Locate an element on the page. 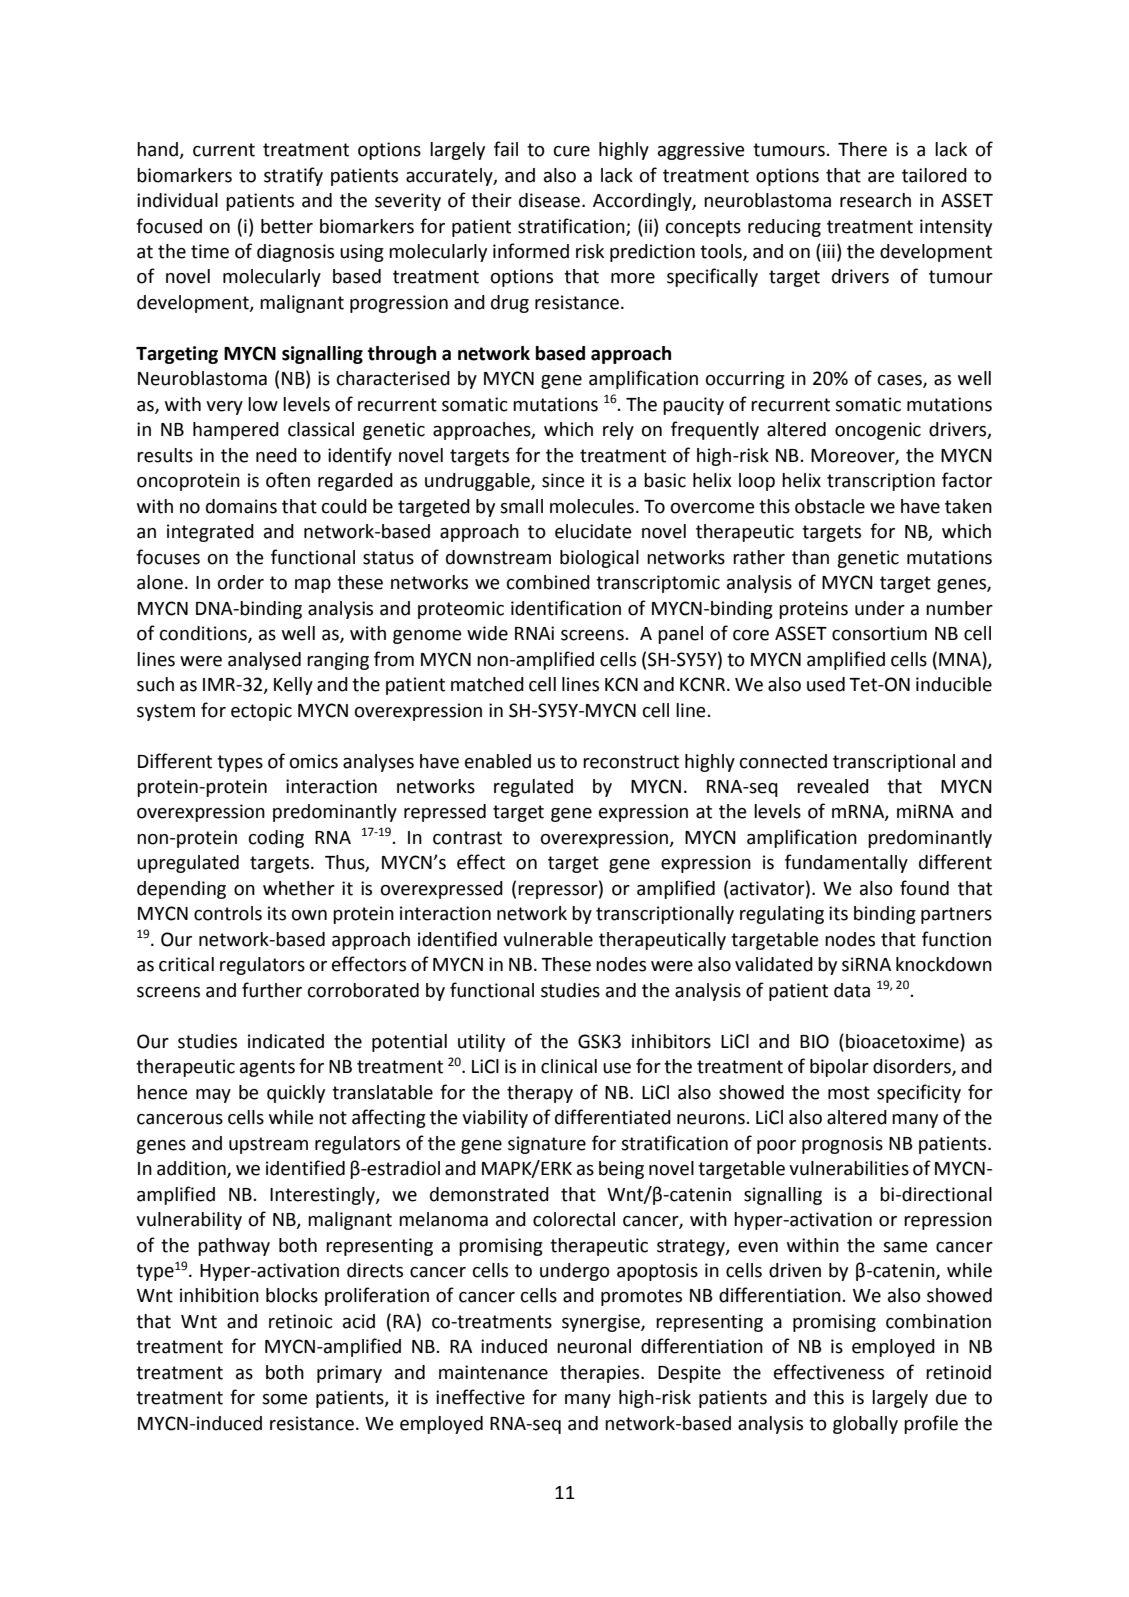  better is located at coordinates (287, 226).
